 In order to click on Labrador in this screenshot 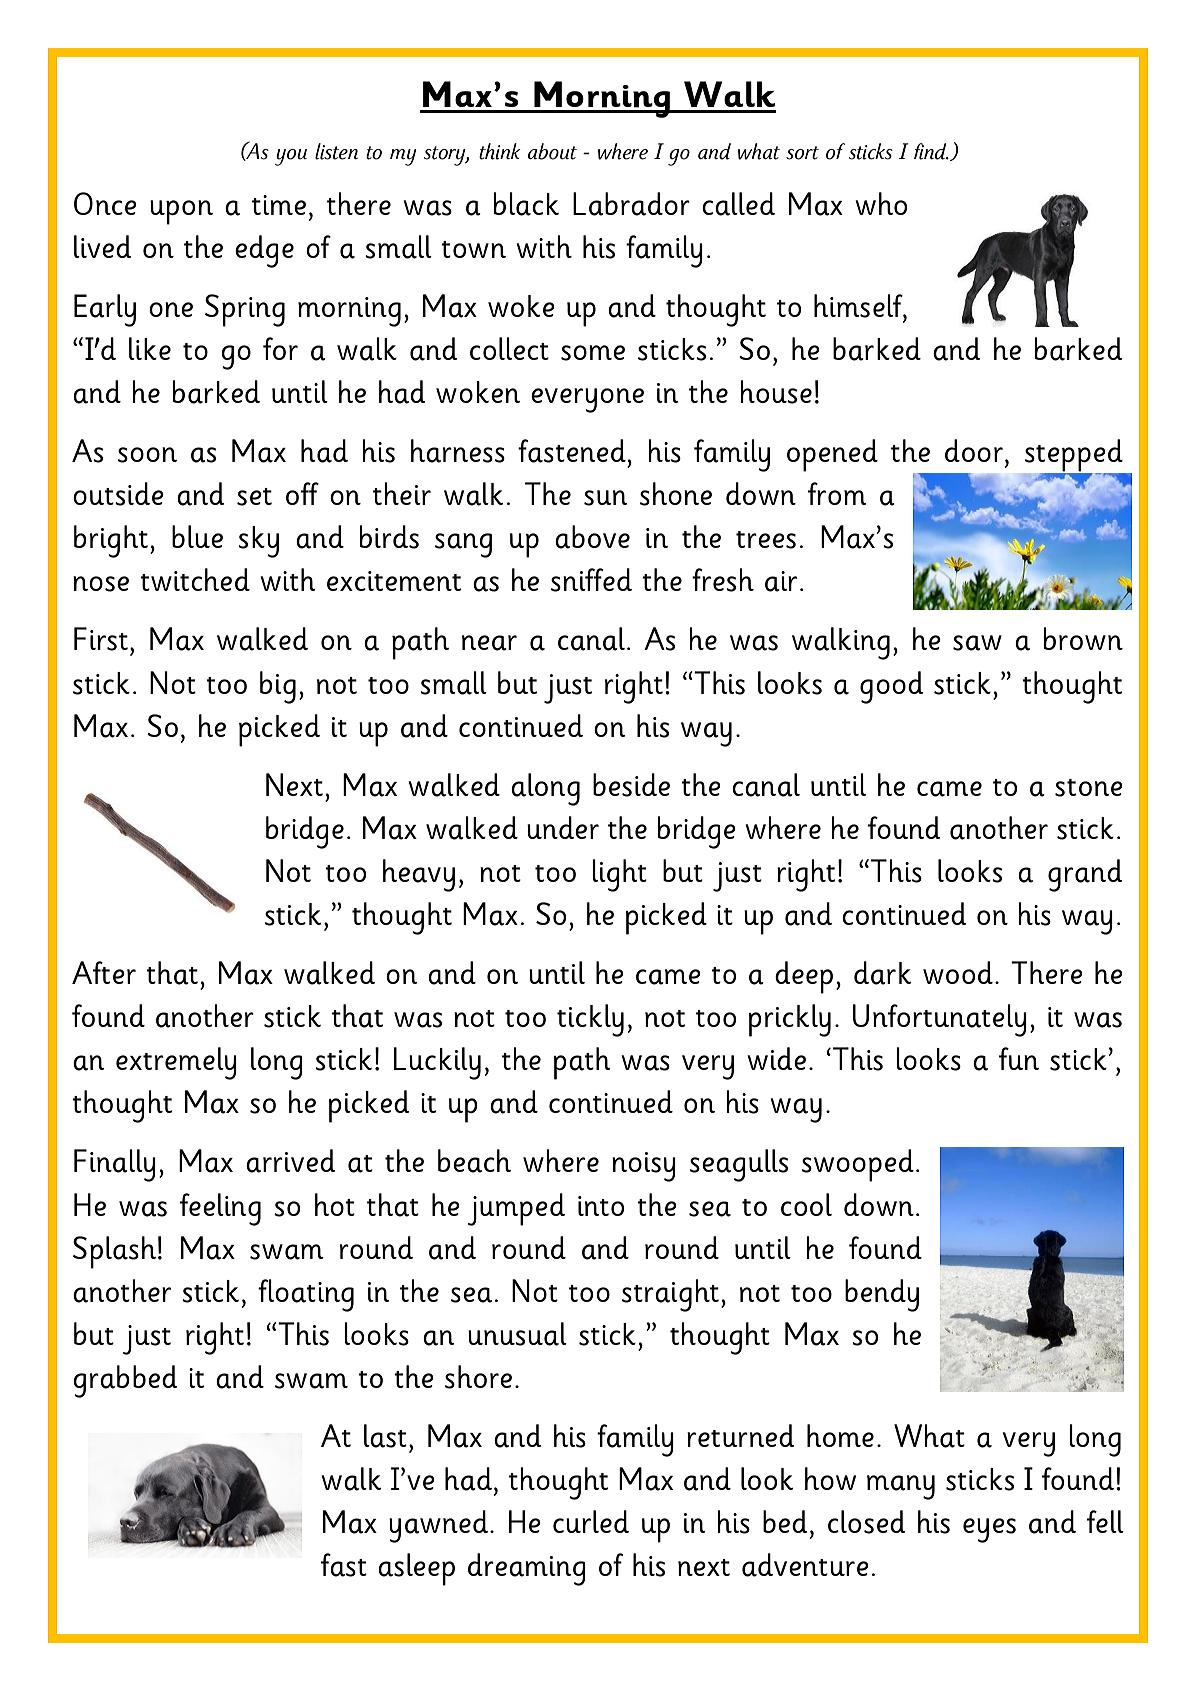, I will do `click(631, 204)`.
